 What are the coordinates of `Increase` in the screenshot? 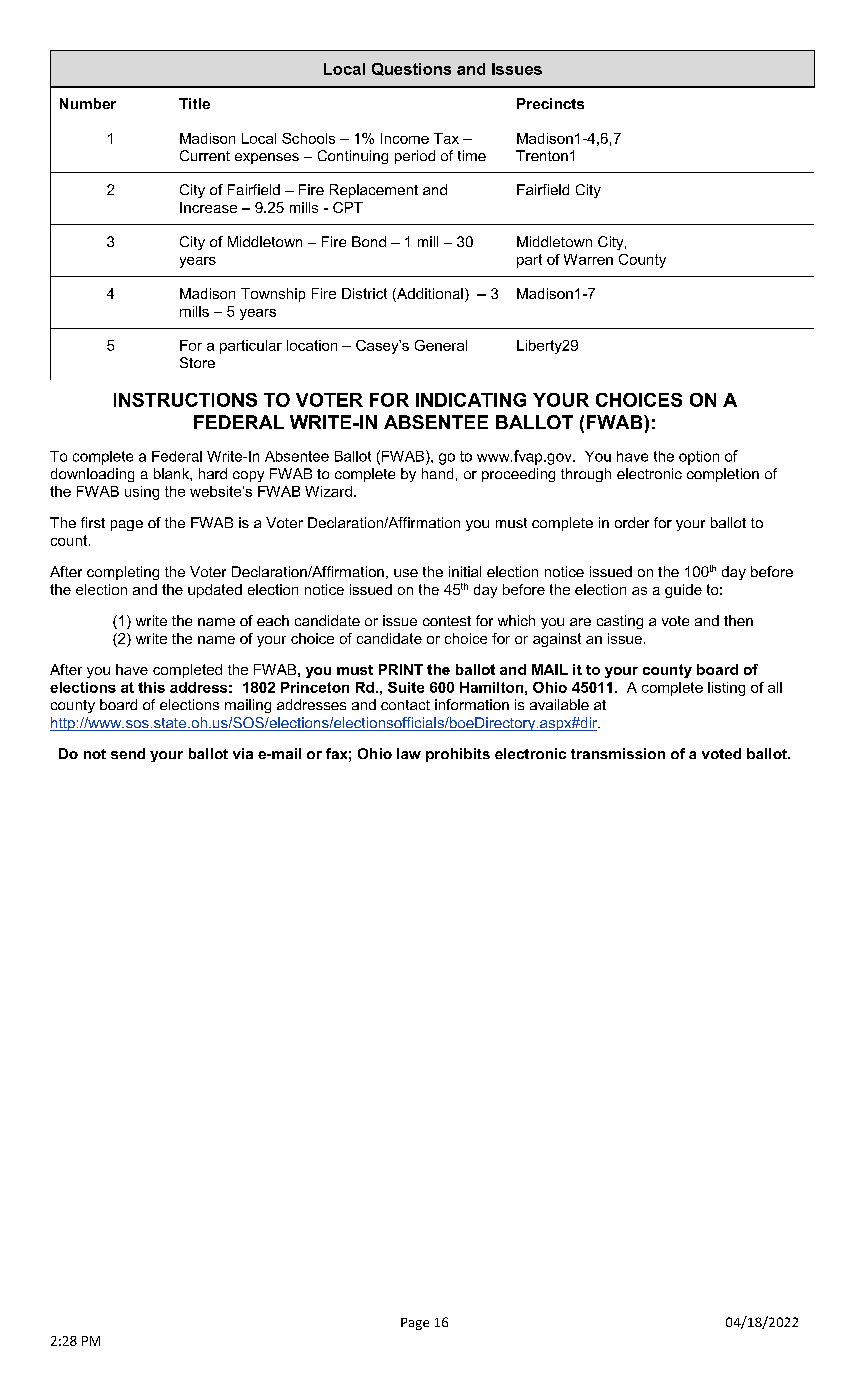 It's located at (208, 207).
